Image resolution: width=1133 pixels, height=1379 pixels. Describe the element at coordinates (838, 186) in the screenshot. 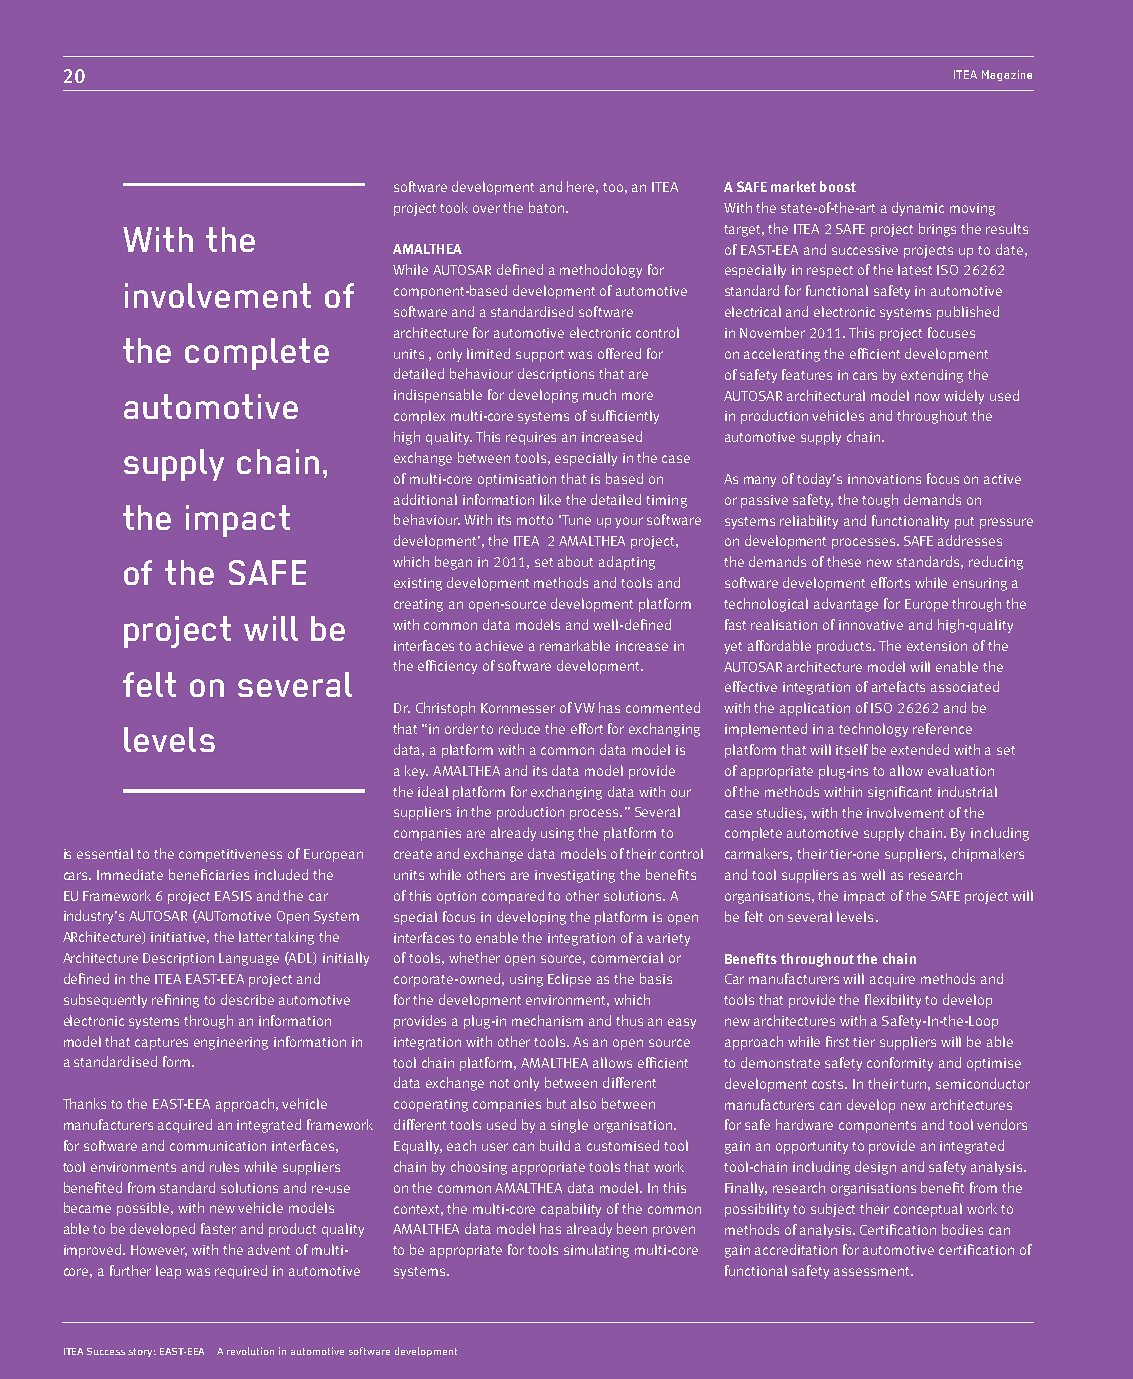

I see `boost` at that location.
